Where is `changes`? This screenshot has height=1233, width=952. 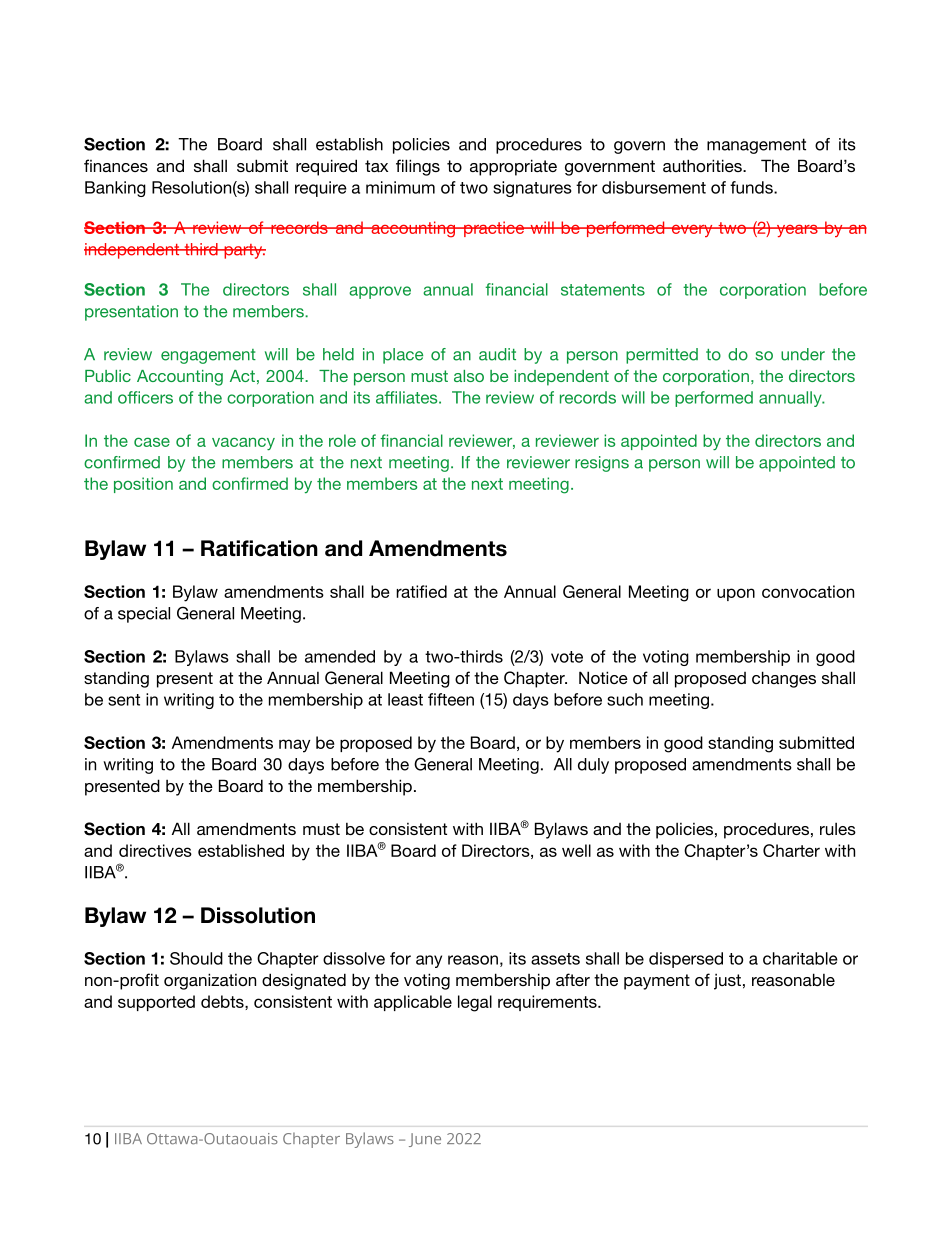 changes is located at coordinates (784, 679).
